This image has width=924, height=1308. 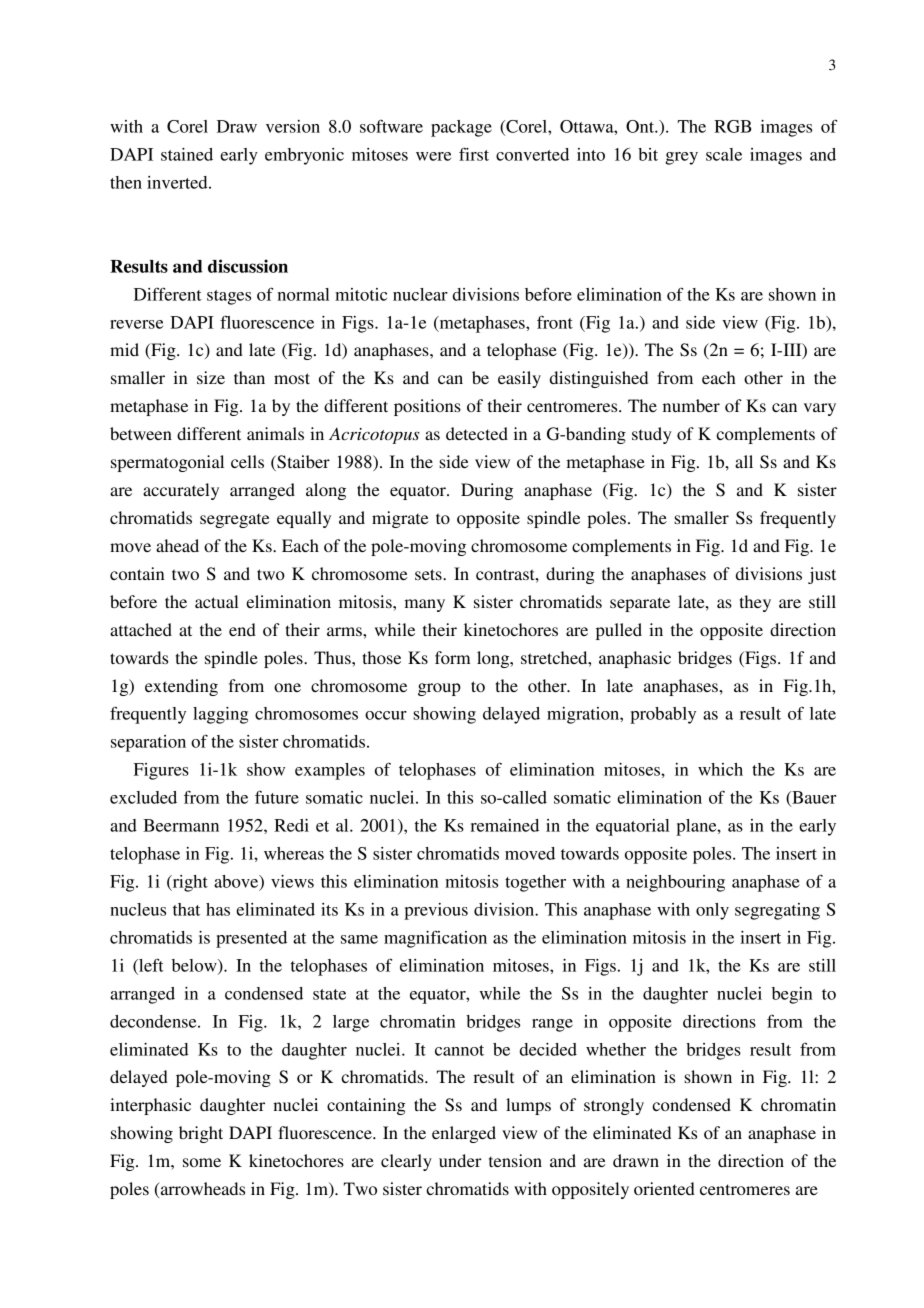 I want to click on form, so click(x=453, y=657).
